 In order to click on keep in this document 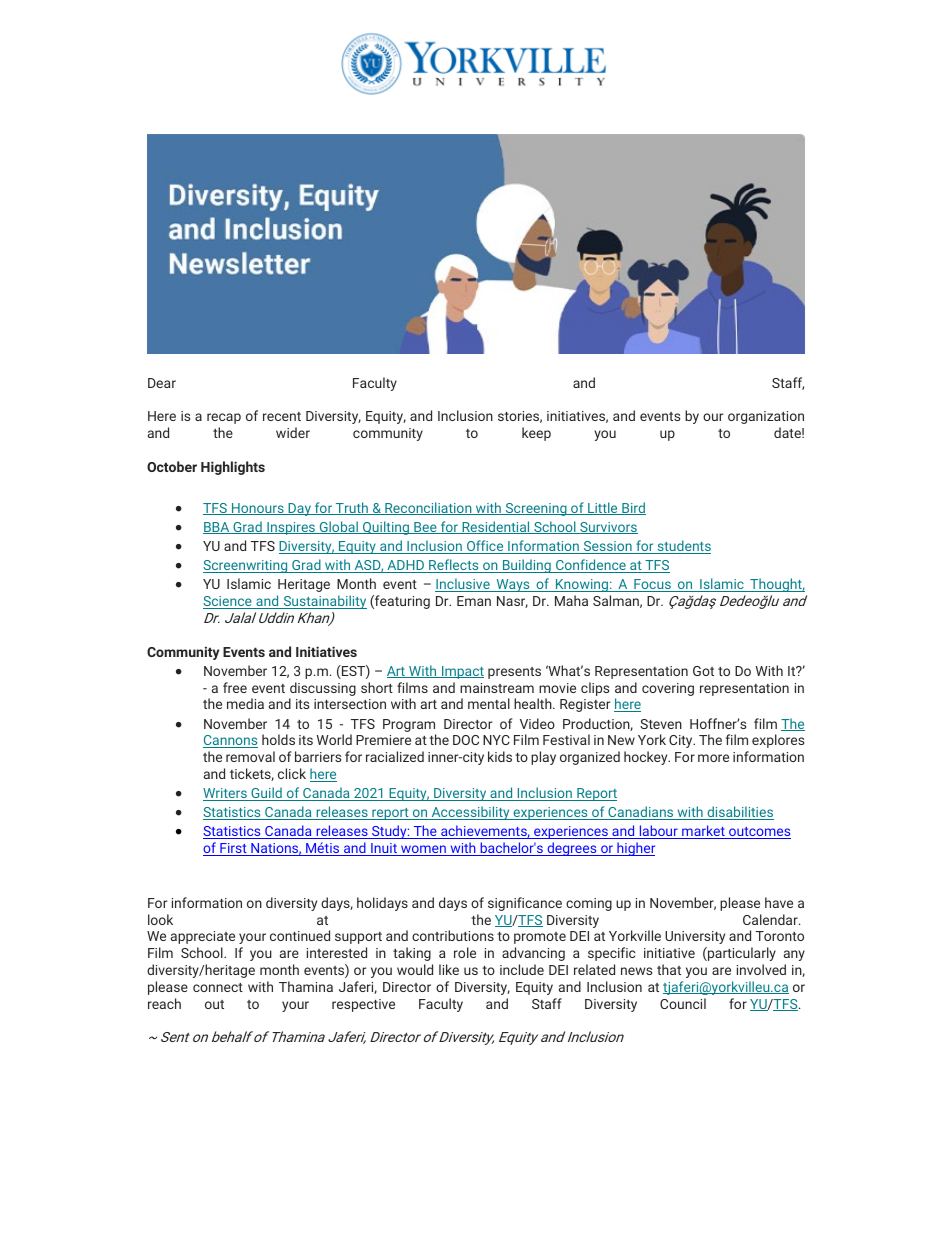, I will do `click(536, 434)`.
